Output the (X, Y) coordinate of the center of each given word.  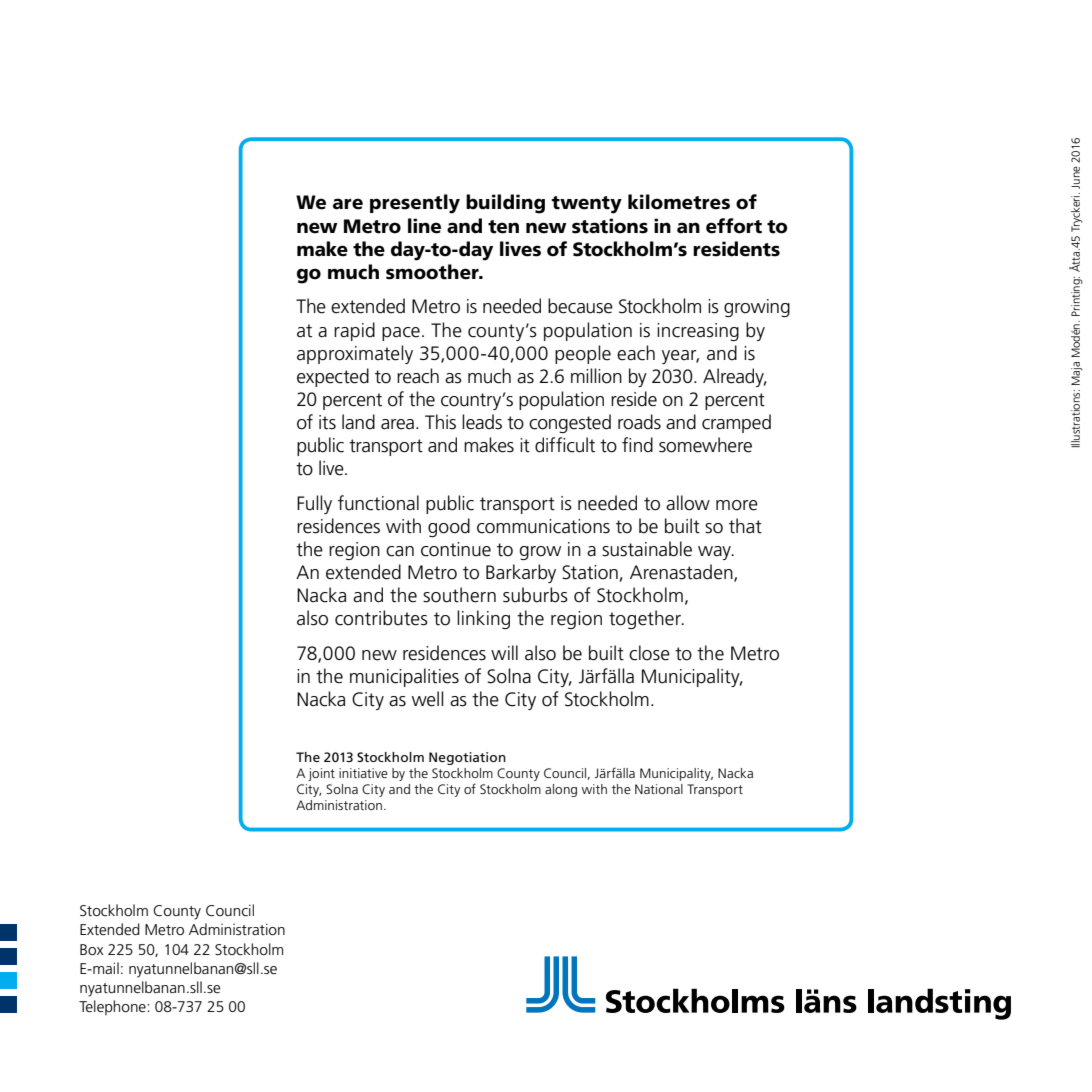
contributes (381, 618)
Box (92, 949)
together (646, 619)
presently (415, 204)
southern (459, 595)
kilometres (679, 202)
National (659, 789)
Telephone (113, 1007)
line (424, 226)
